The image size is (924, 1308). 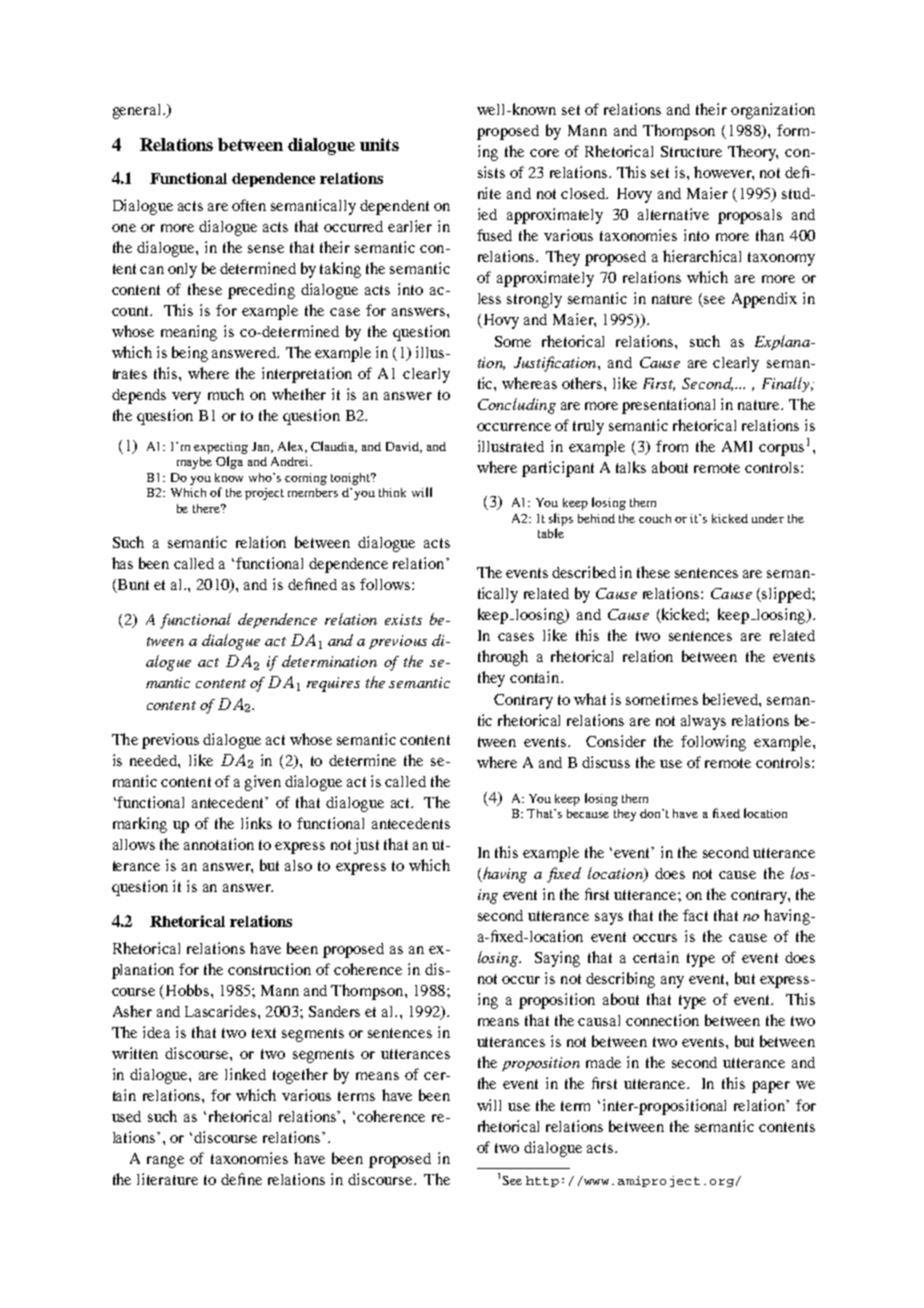 What do you see at coordinates (695, 915) in the screenshot?
I see `fact` at bounding box center [695, 915].
